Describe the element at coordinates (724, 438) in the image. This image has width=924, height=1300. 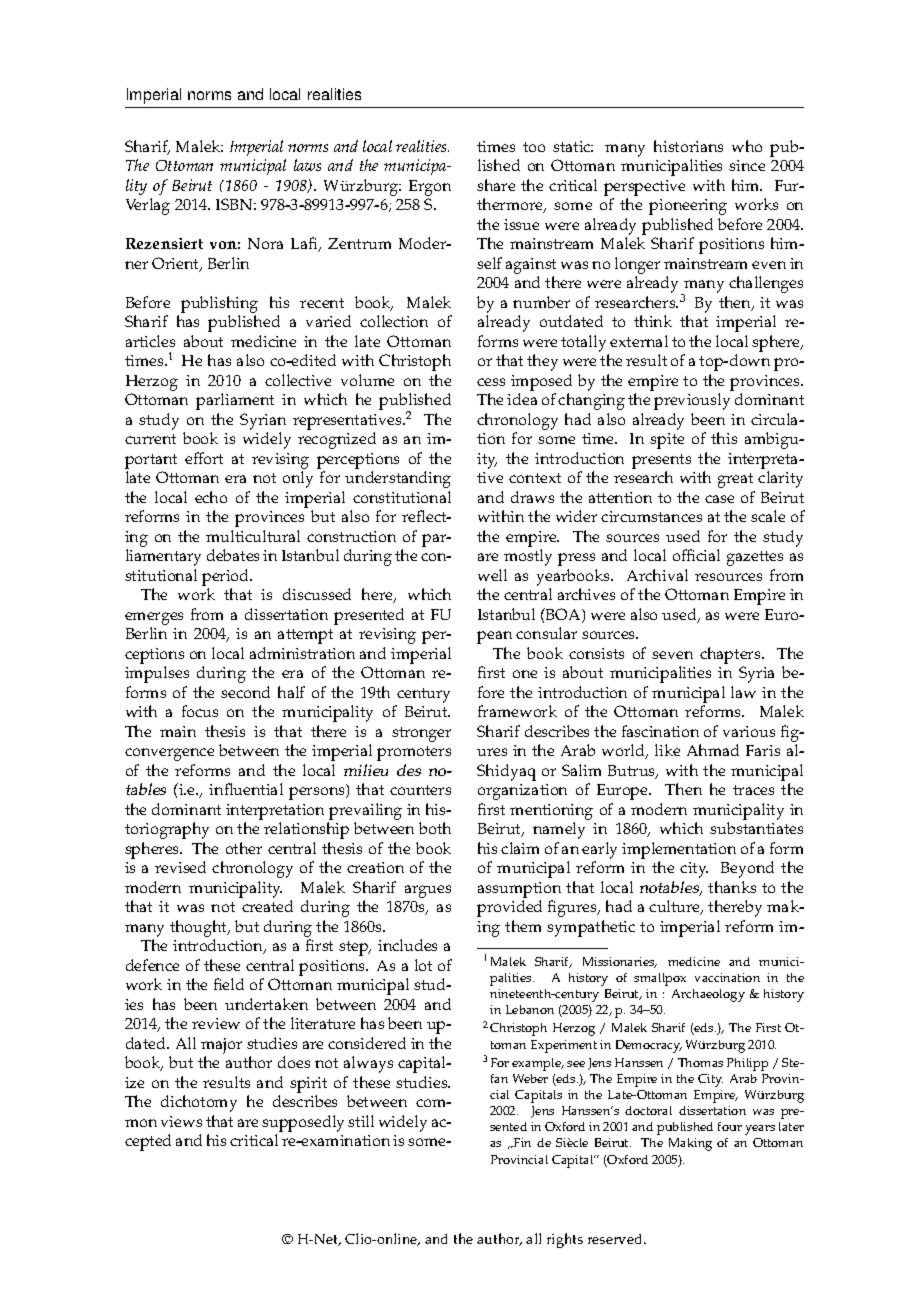
I see `this` at that location.
